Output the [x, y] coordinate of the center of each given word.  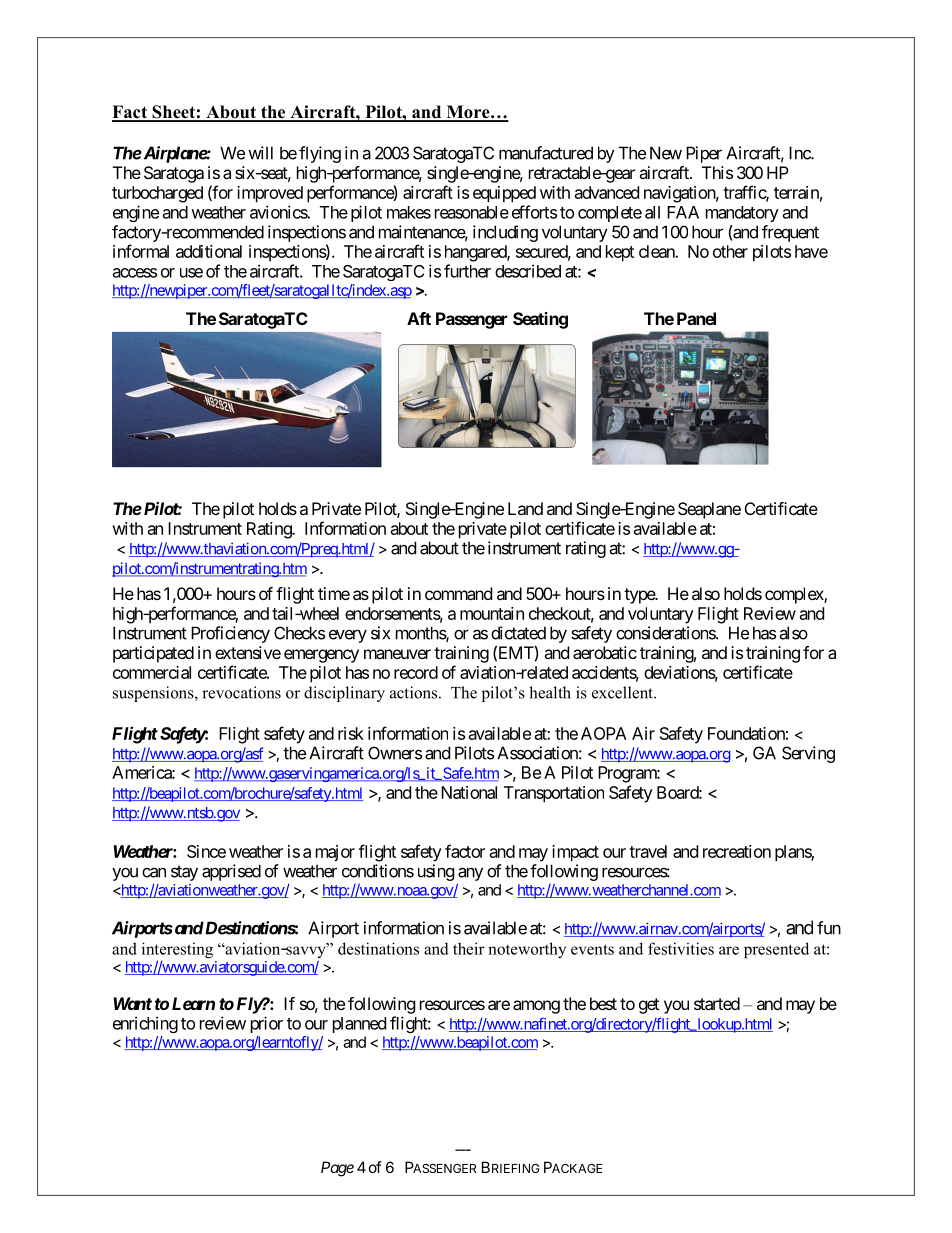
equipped [504, 194]
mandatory [742, 214]
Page [337, 1169]
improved [270, 194]
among [536, 1007]
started [717, 1003]
